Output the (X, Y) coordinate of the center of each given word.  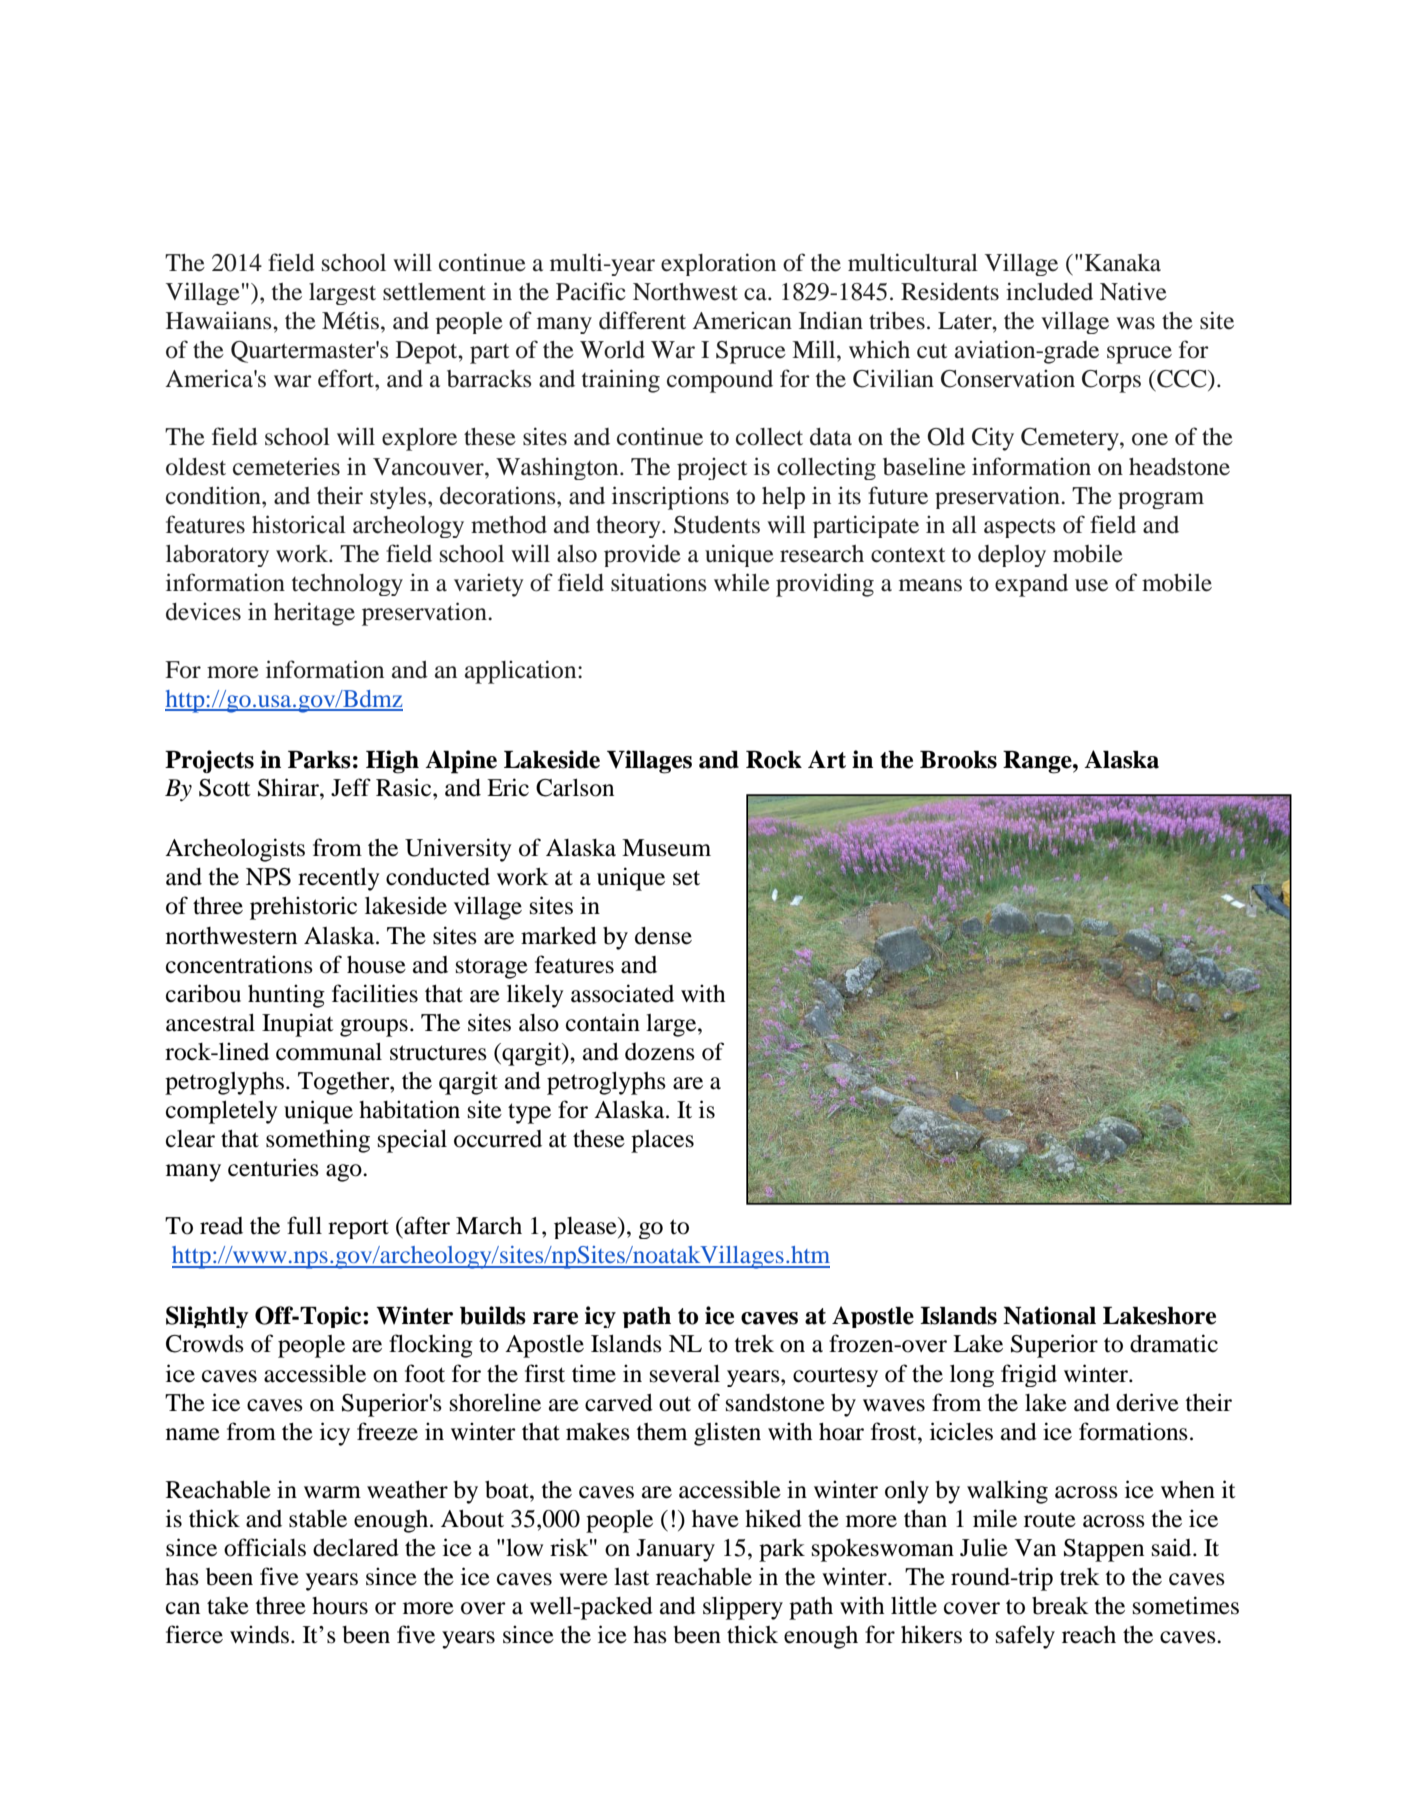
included (1049, 291)
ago (345, 1173)
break (1060, 1606)
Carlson (575, 788)
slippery (743, 1608)
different (642, 320)
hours (340, 1606)
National (1049, 1315)
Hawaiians (220, 320)
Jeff (351, 787)
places (662, 1141)
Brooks (958, 760)
